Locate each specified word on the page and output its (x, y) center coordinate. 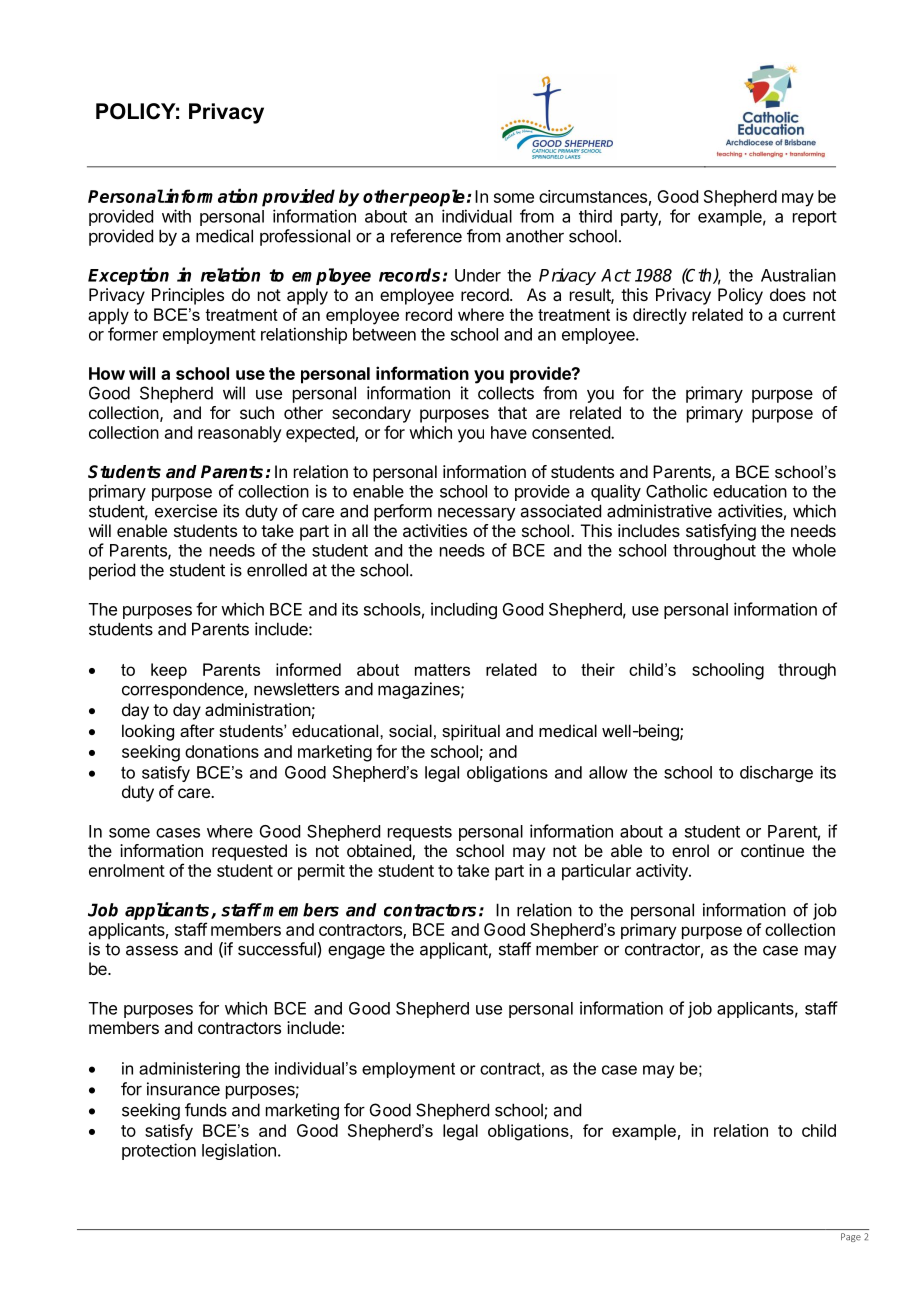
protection (159, 1151)
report (815, 218)
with (176, 216)
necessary (477, 514)
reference (426, 236)
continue (772, 850)
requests (420, 833)
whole (814, 550)
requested (249, 852)
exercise (186, 511)
